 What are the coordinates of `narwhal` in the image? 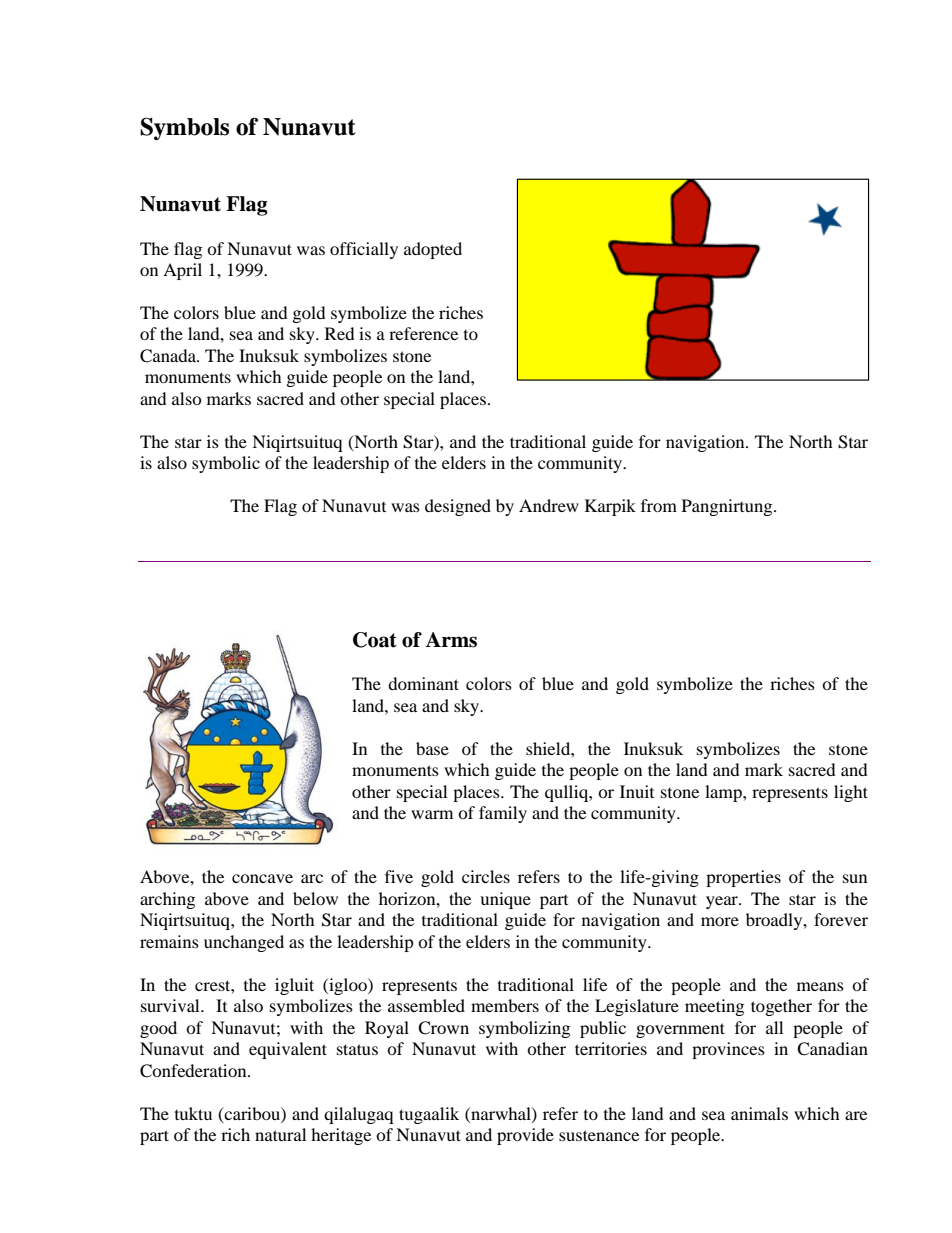 It's located at (501, 1114).
